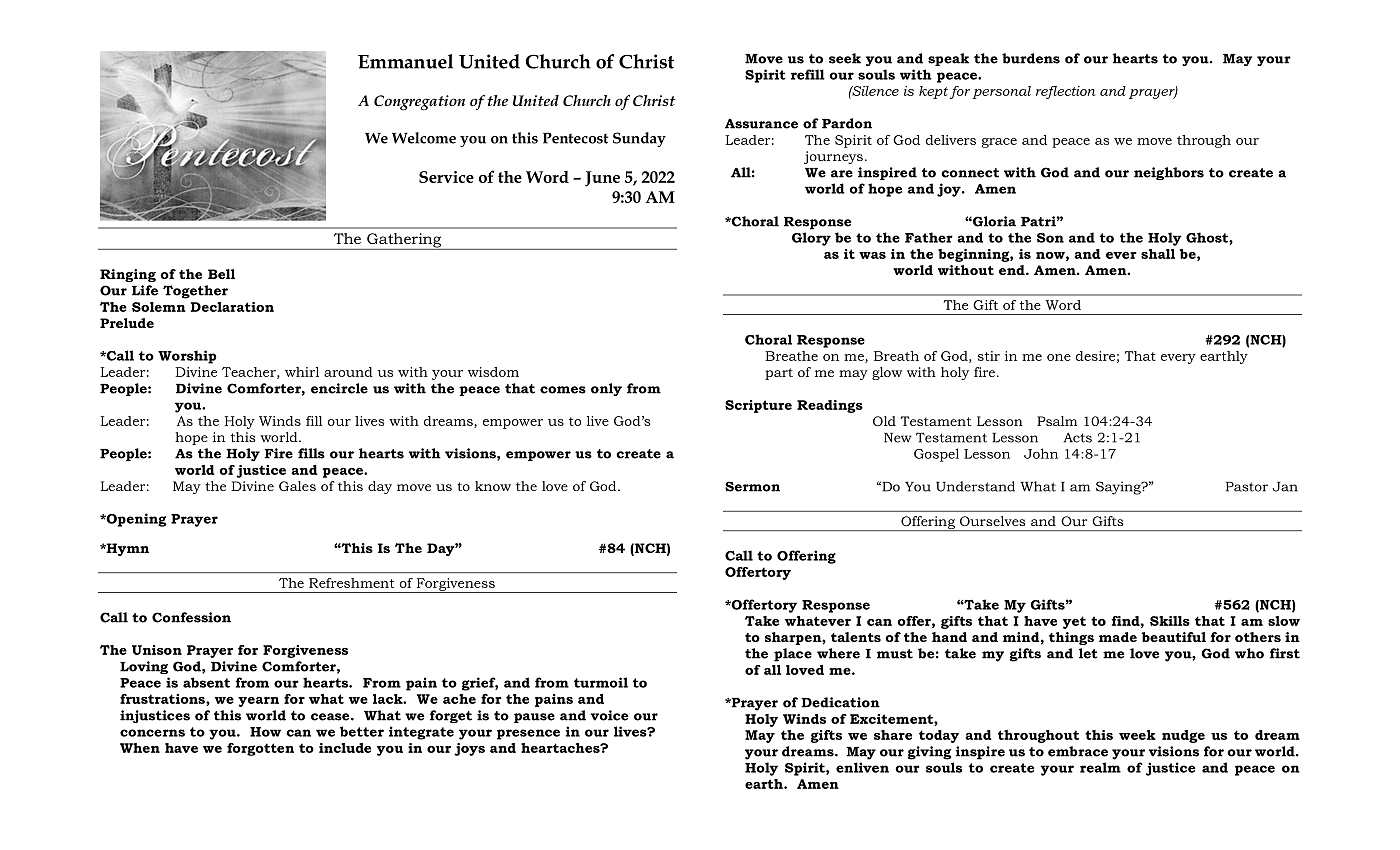 Image resolution: width=1400 pixels, height=850 pixels. I want to click on reflection, so click(1066, 92).
